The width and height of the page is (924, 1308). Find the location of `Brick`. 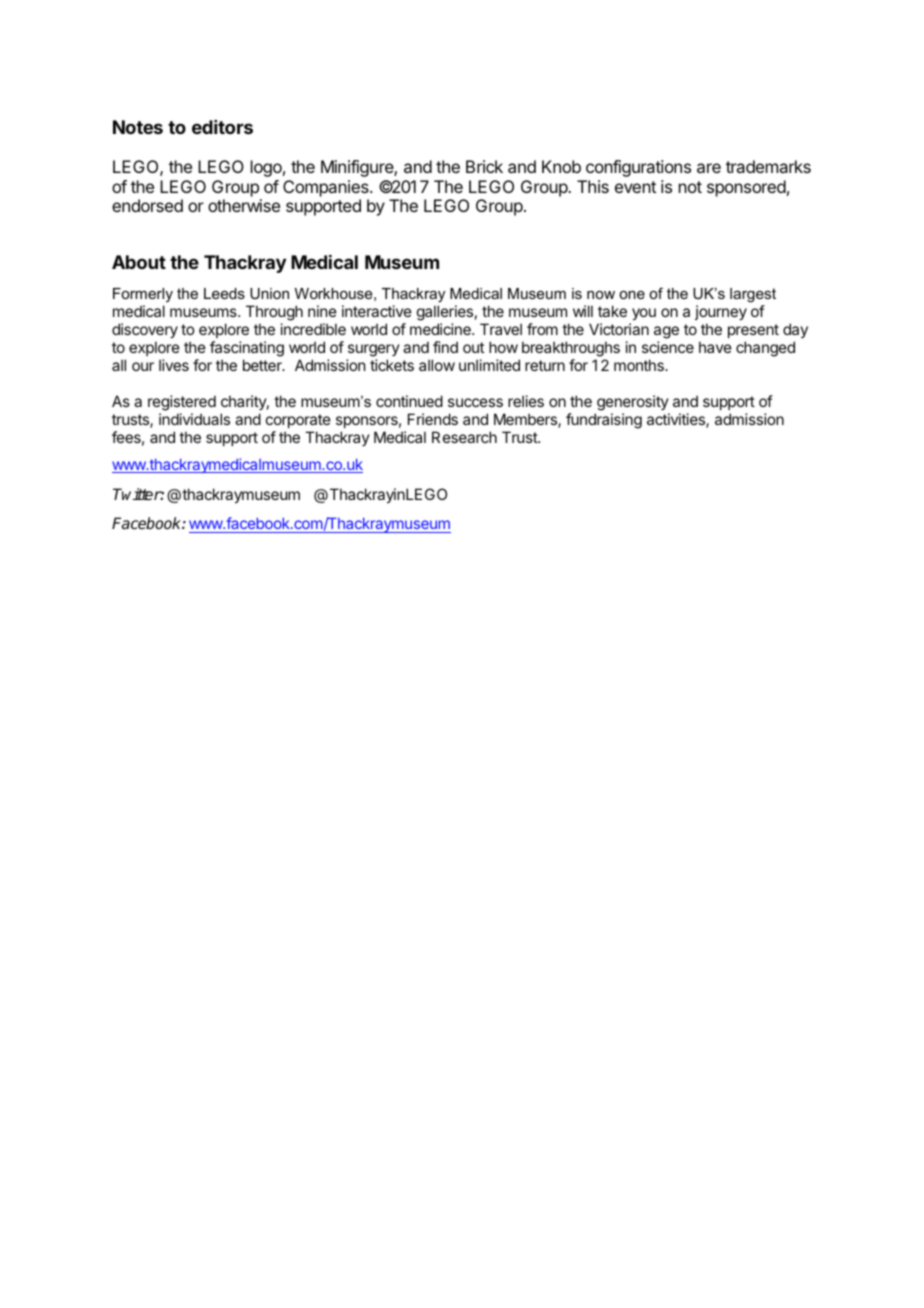

Brick is located at coordinates (484, 166).
